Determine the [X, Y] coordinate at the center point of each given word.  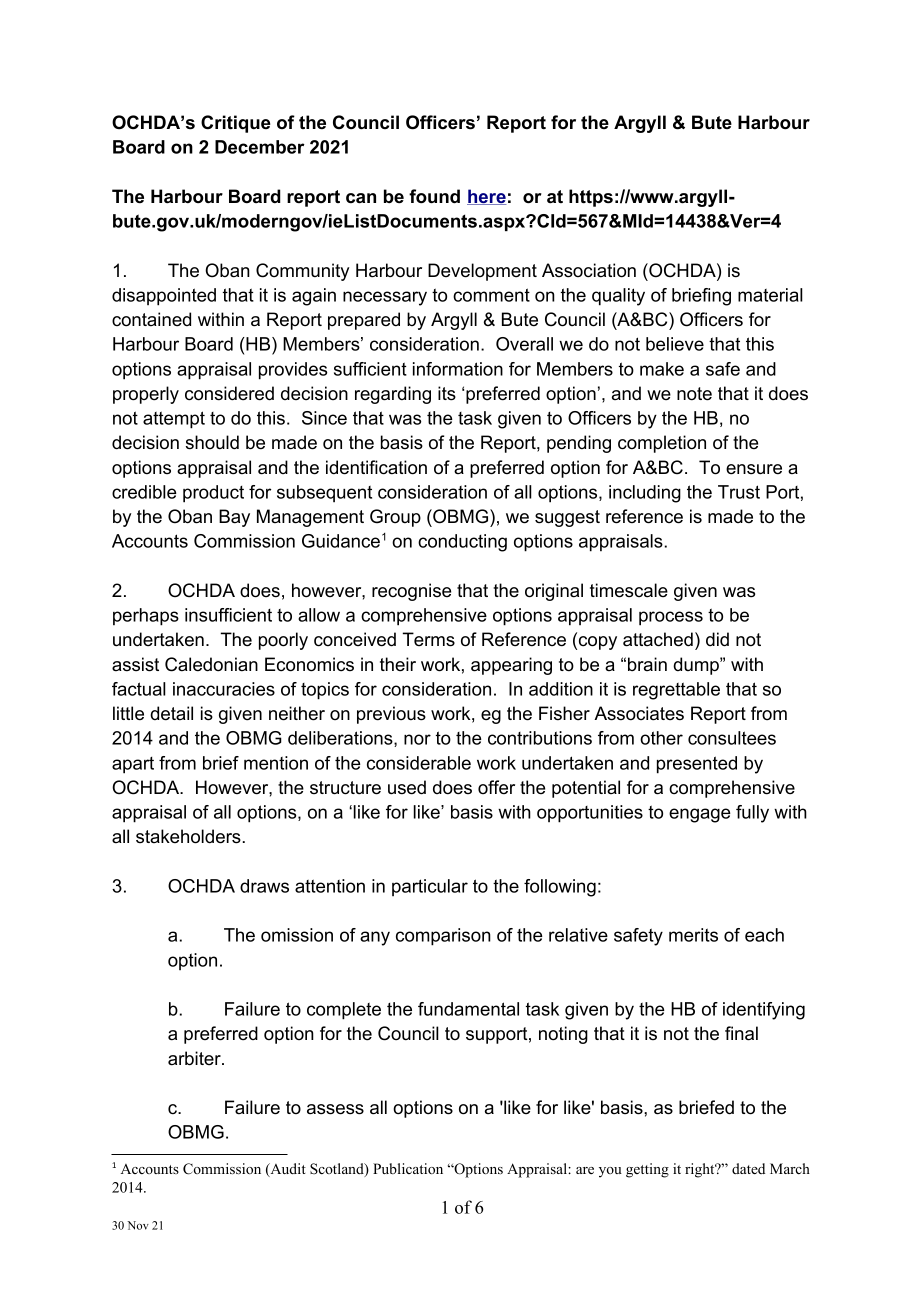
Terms [429, 639]
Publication [408, 1168]
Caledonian [211, 664]
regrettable [676, 691]
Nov [138, 1225]
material [770, 295]
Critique [236, 124]
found [434, 196]
